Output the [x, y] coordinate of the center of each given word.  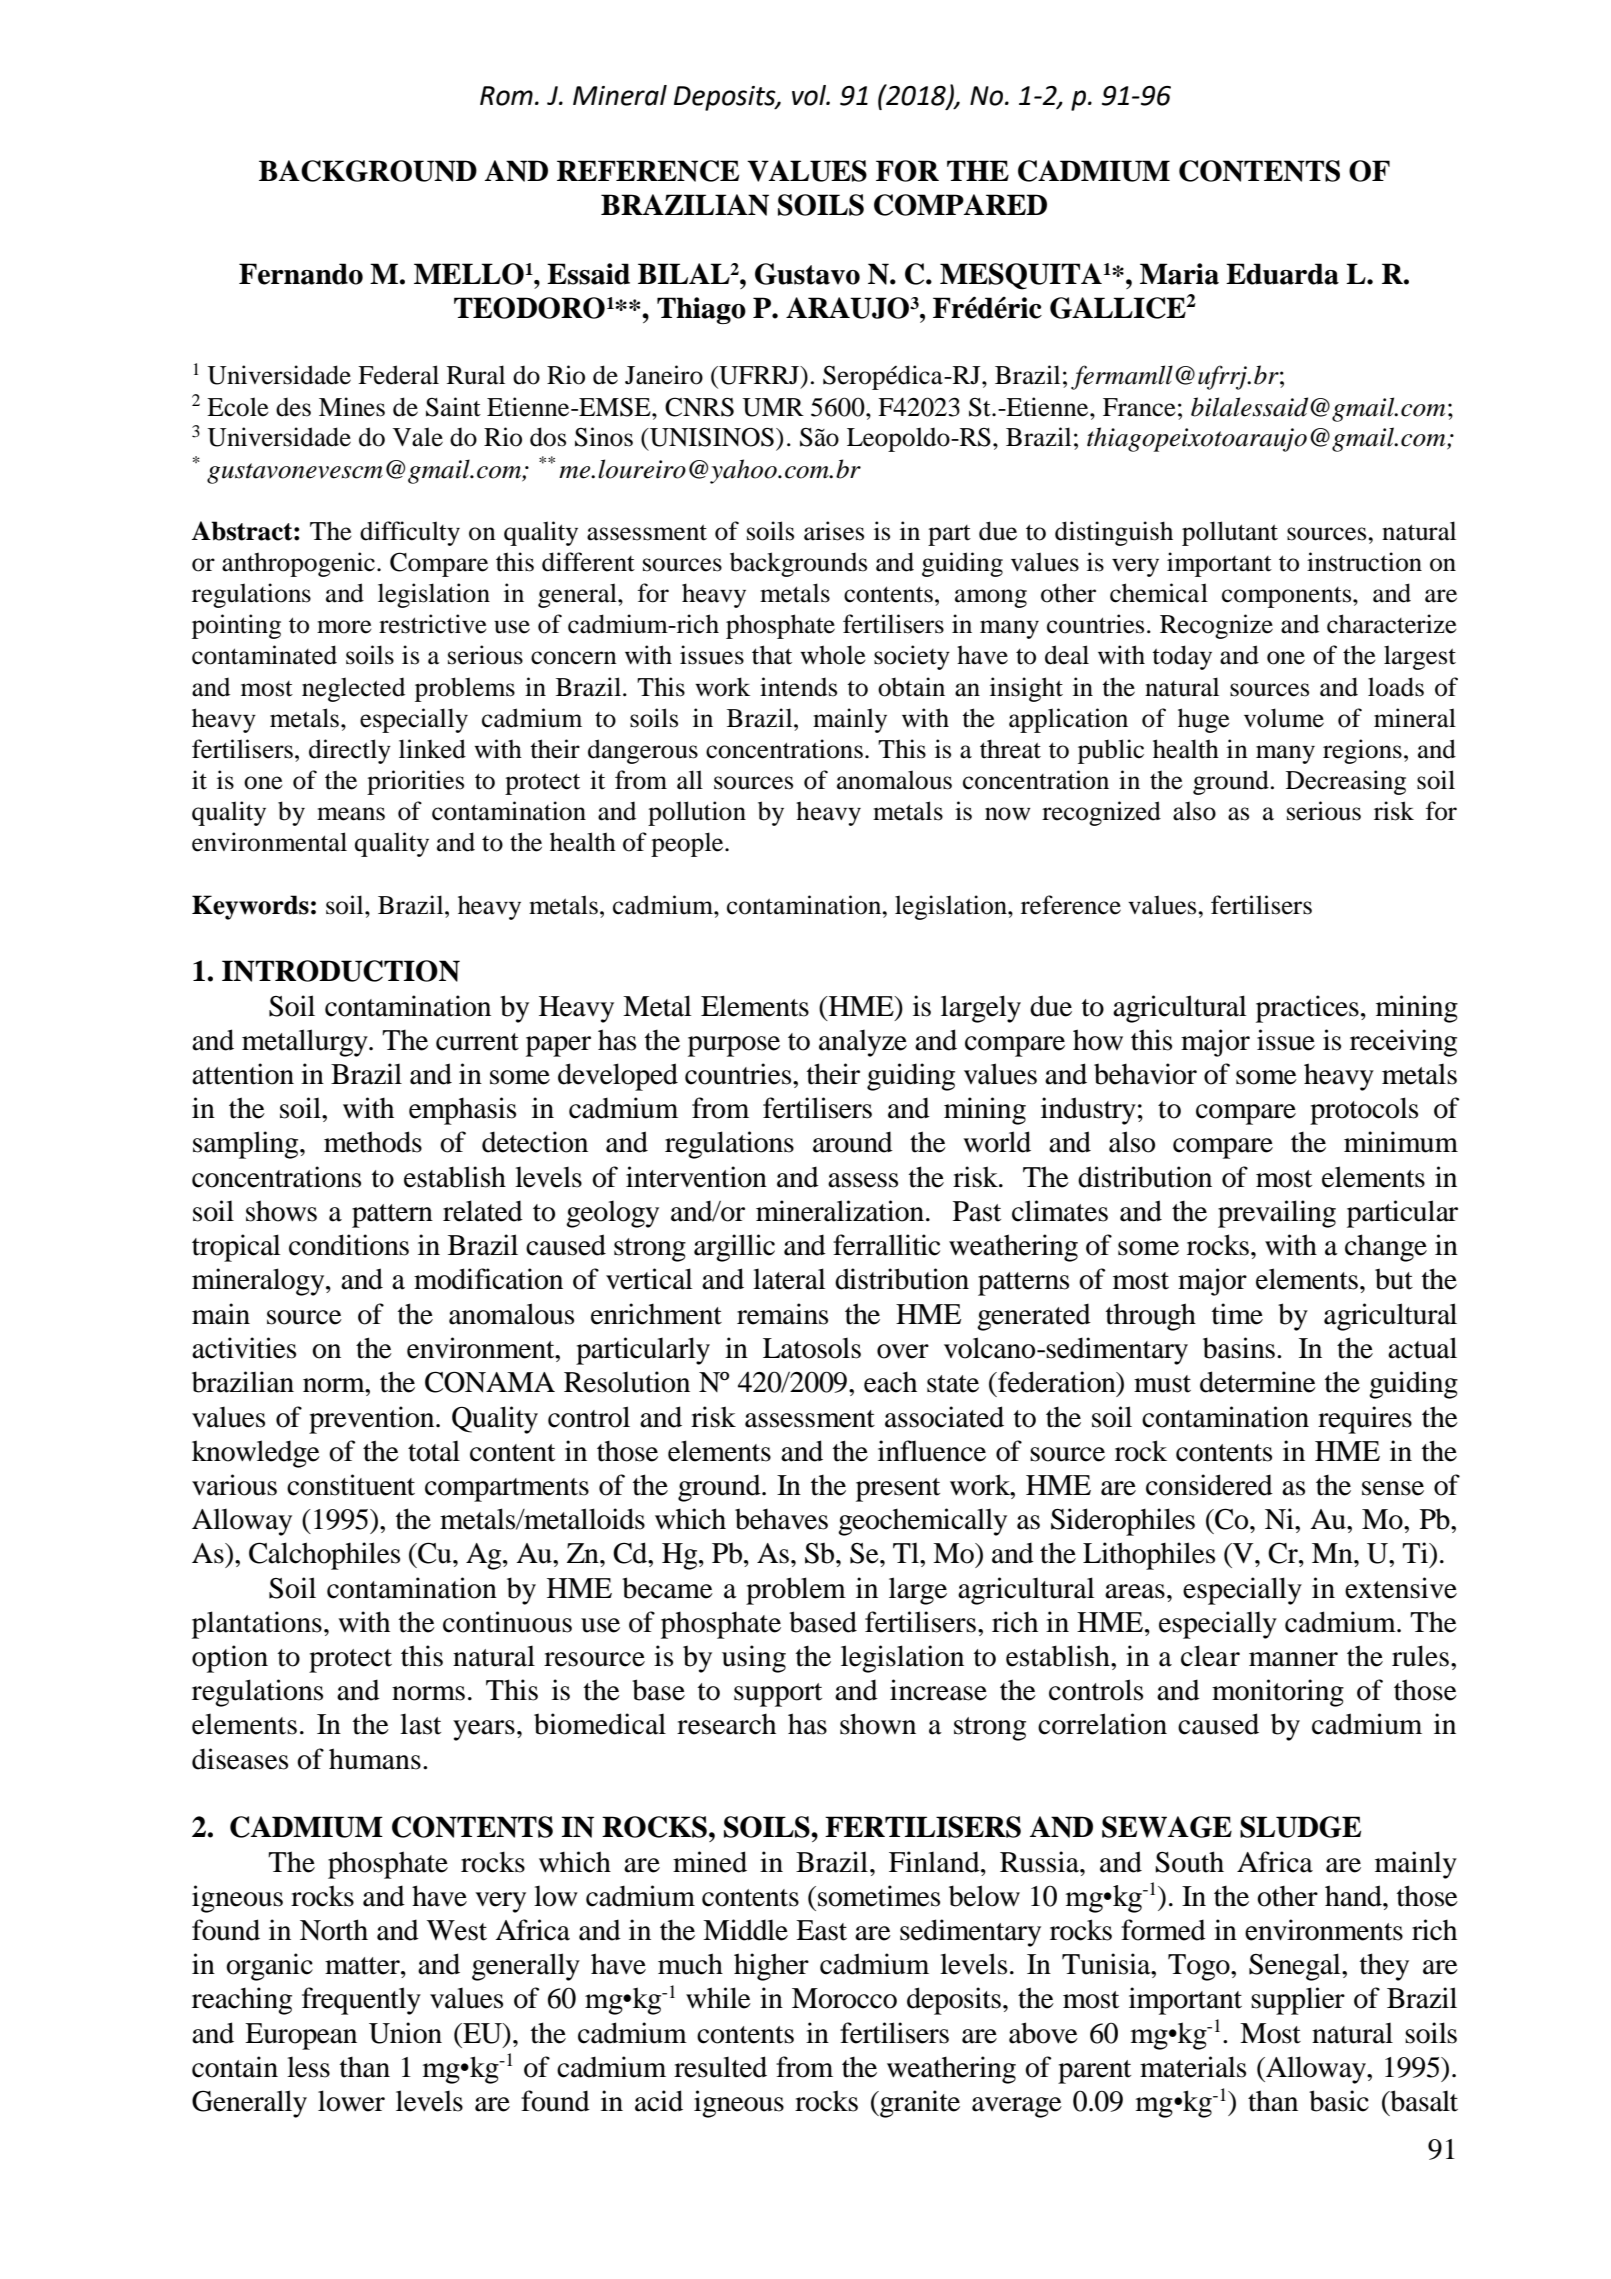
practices [1307, 1009]
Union [405, 2033]
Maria [1179, 274]
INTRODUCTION [341, 971]
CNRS [699, 407]
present [898, 1490]
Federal [398, 375]
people [688, 844]
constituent [351, 1485]
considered [1209, 1485]
